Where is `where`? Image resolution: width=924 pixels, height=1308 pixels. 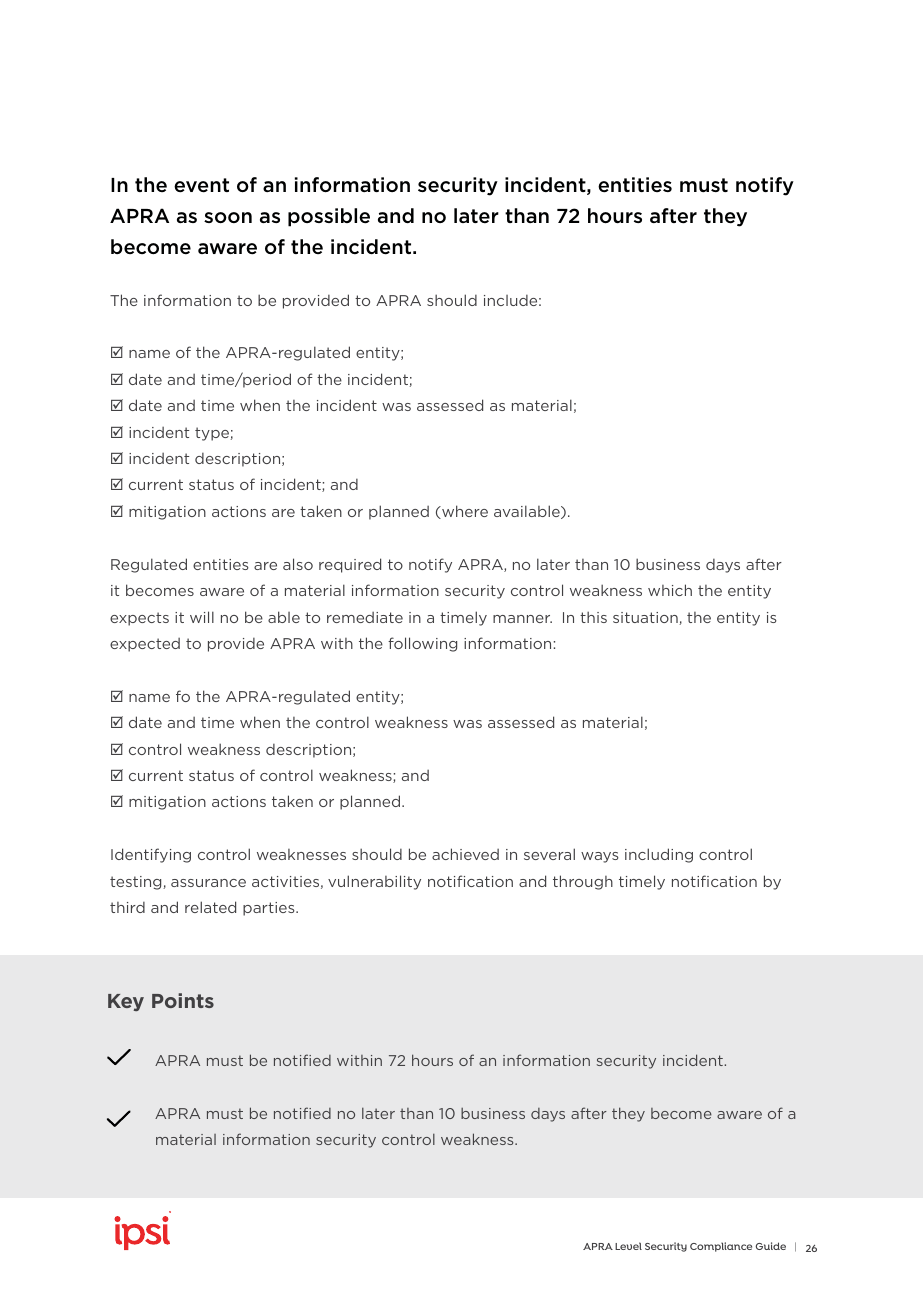
where is located at coordinates (464, 512).
